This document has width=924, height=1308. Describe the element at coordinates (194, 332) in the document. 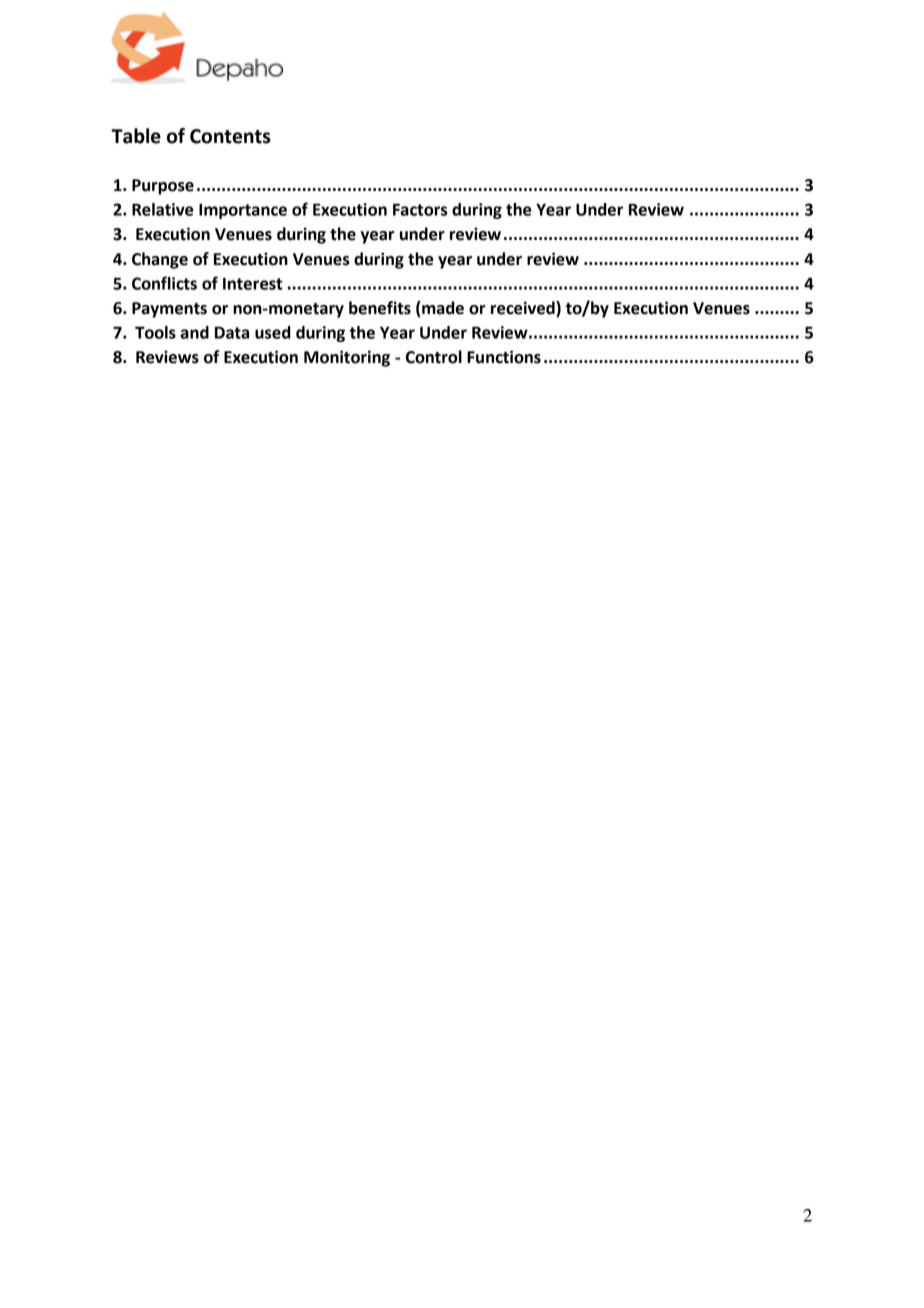

I see `and` at that location.
